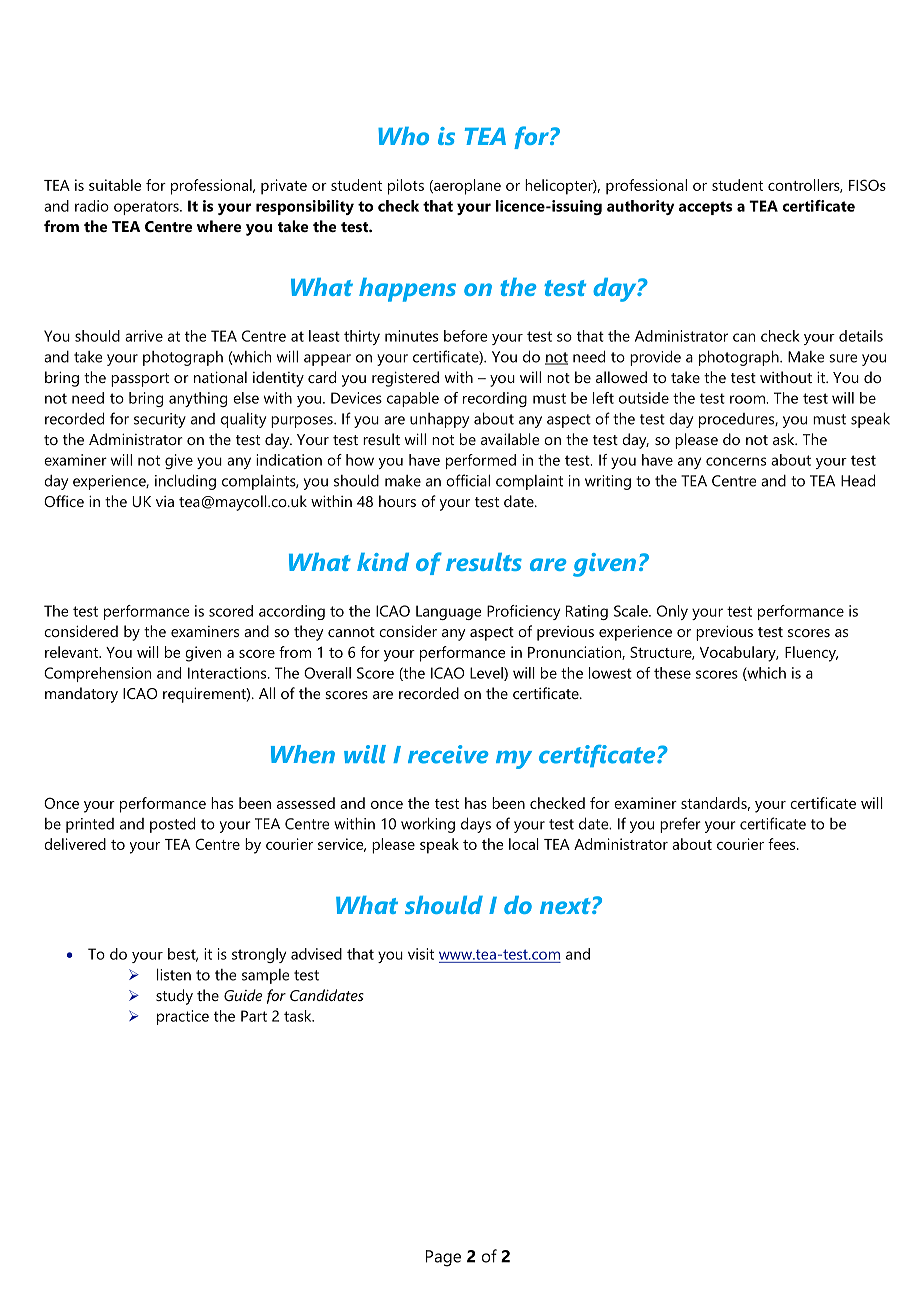 The image size is (924, 1308). Describe the element at coordinates (443, 1258) in the screenshot. I see `Page` at that location.
